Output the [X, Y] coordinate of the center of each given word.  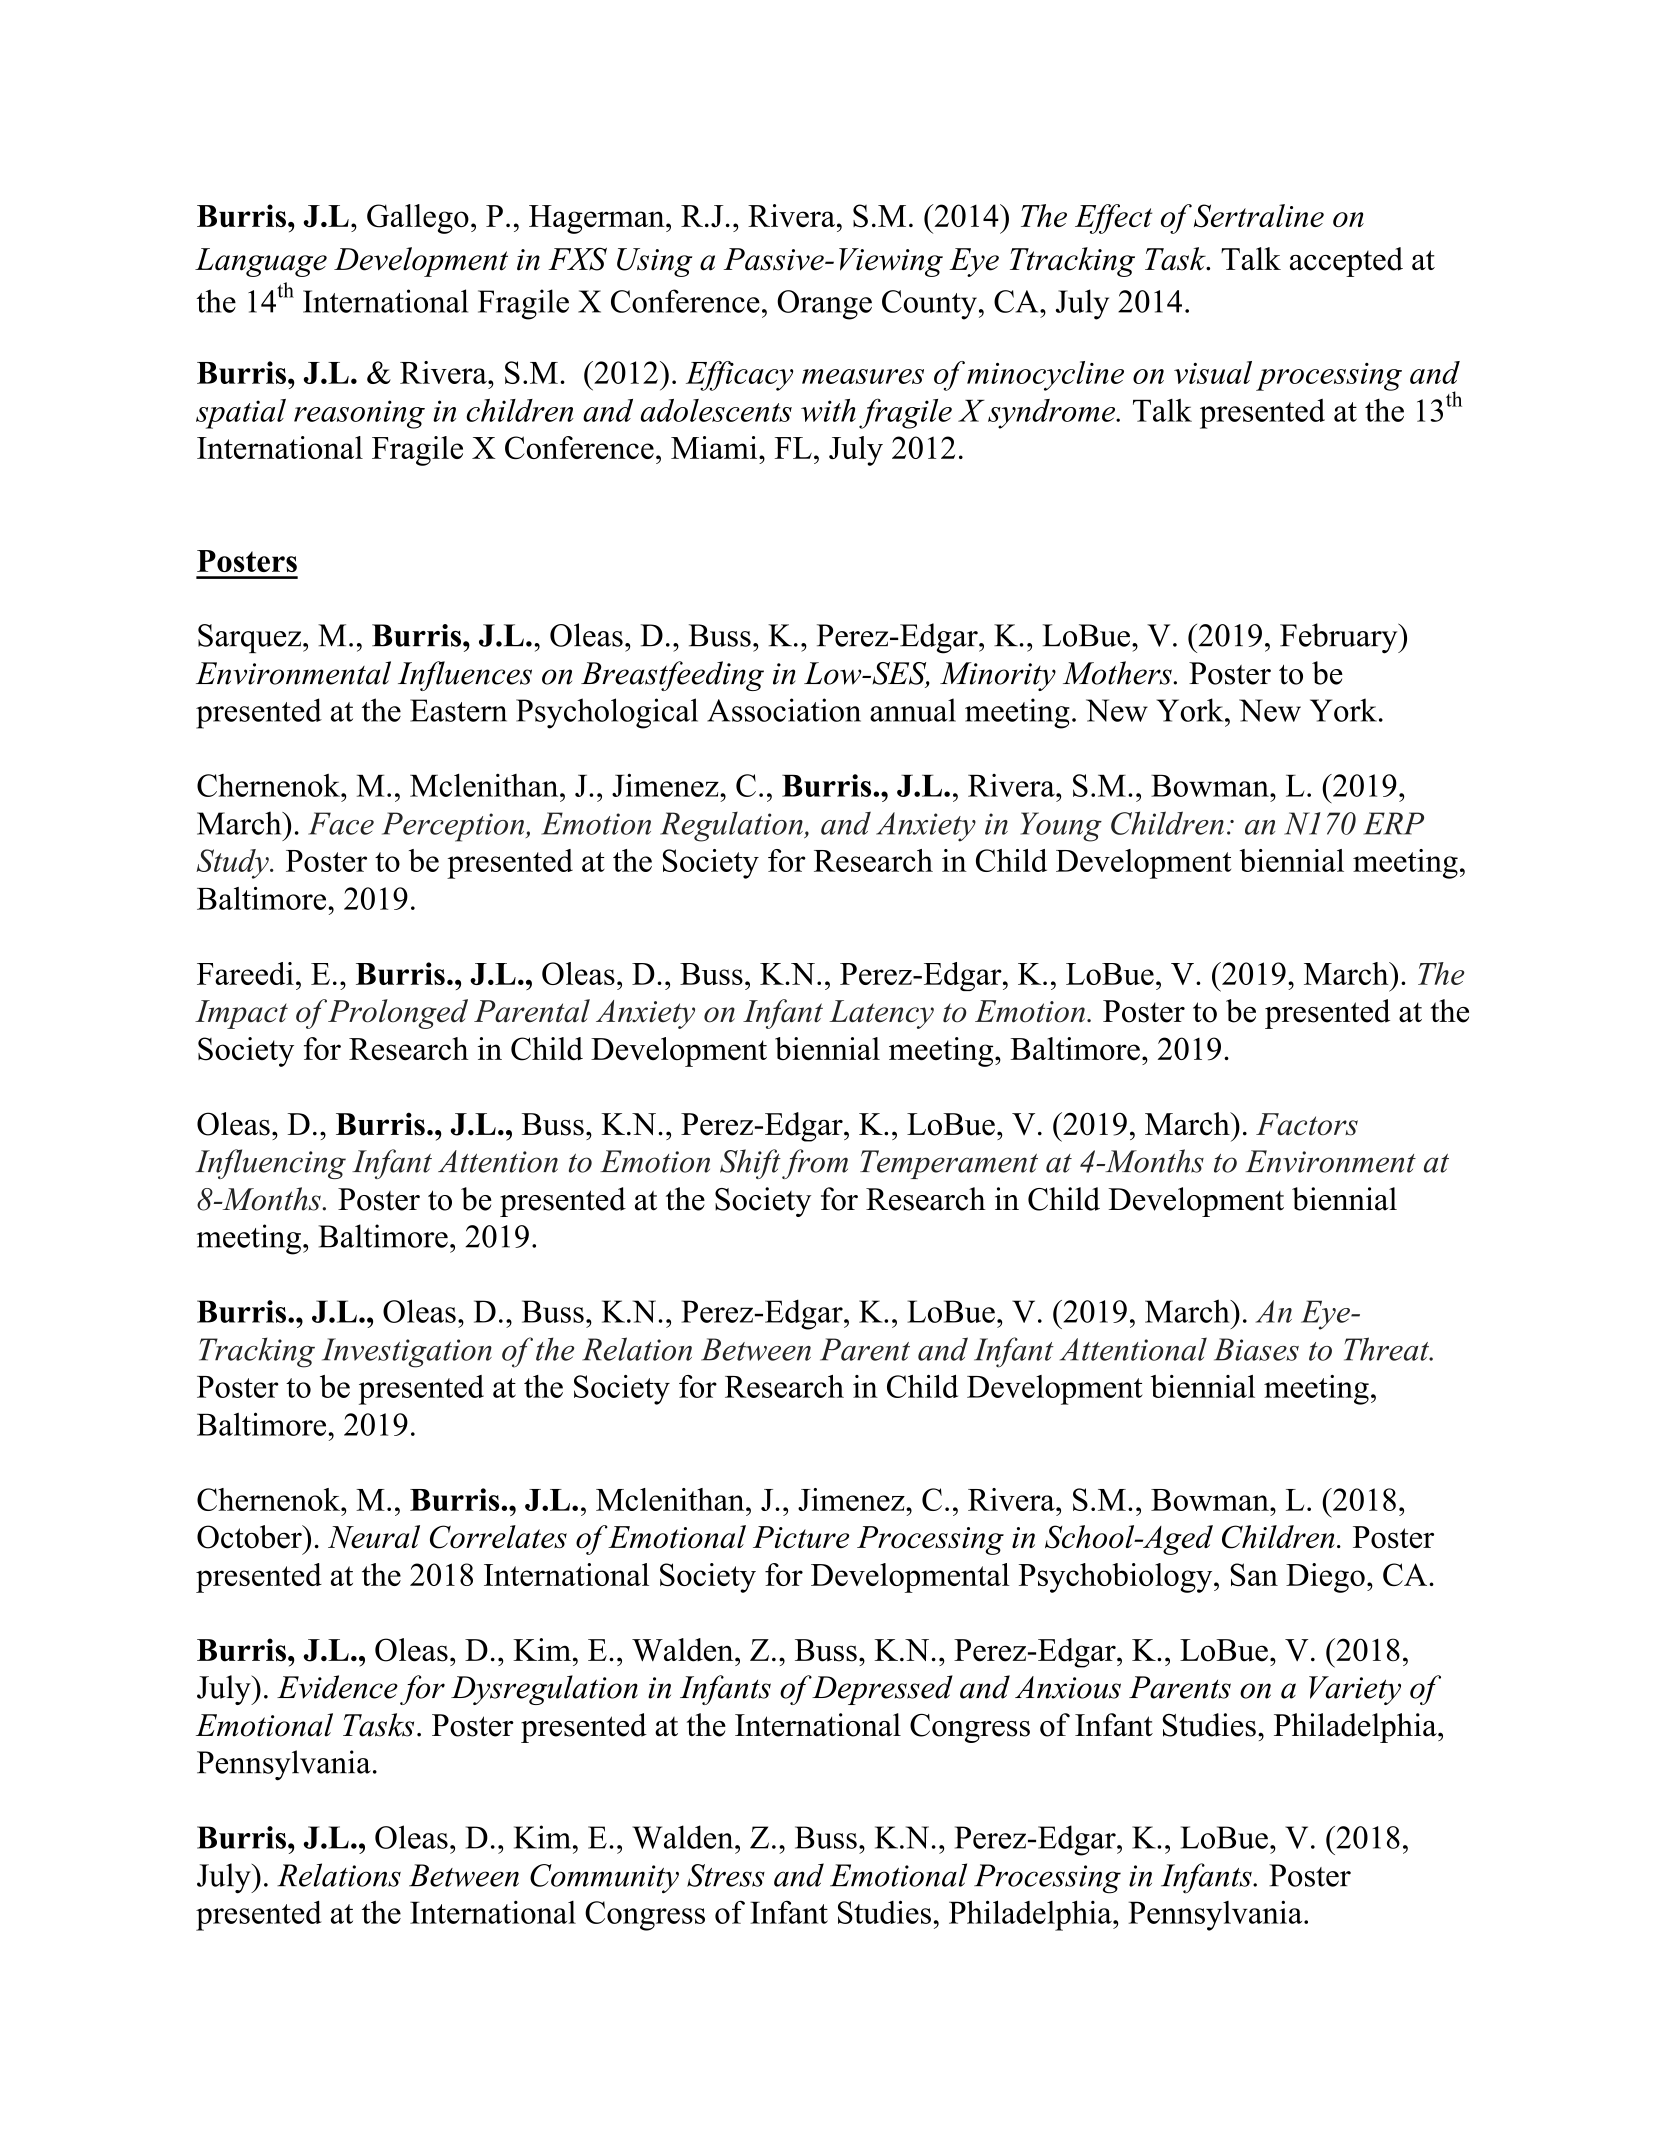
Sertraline [1259, 216]
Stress [726, 1875]
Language [261, 262]
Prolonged [398, 1014]
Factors [1307, 1124]
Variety [1355, 1690]
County [929, 305]
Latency [881, 1014]
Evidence [337, 1687]
